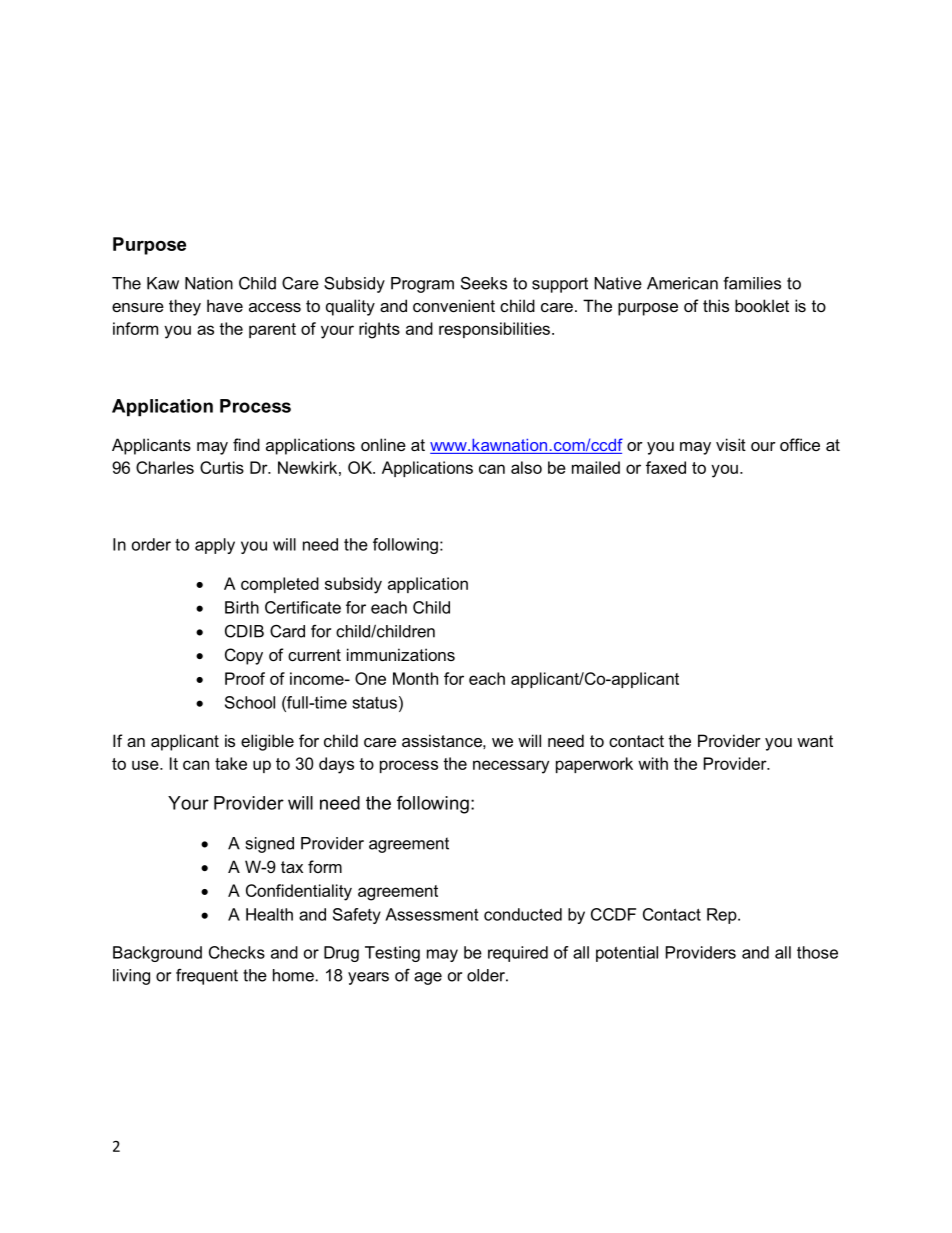 The image size is (952, 1233). Describe the element at coordinates (222, 467) in the document. I see `Curtis` at that location.
